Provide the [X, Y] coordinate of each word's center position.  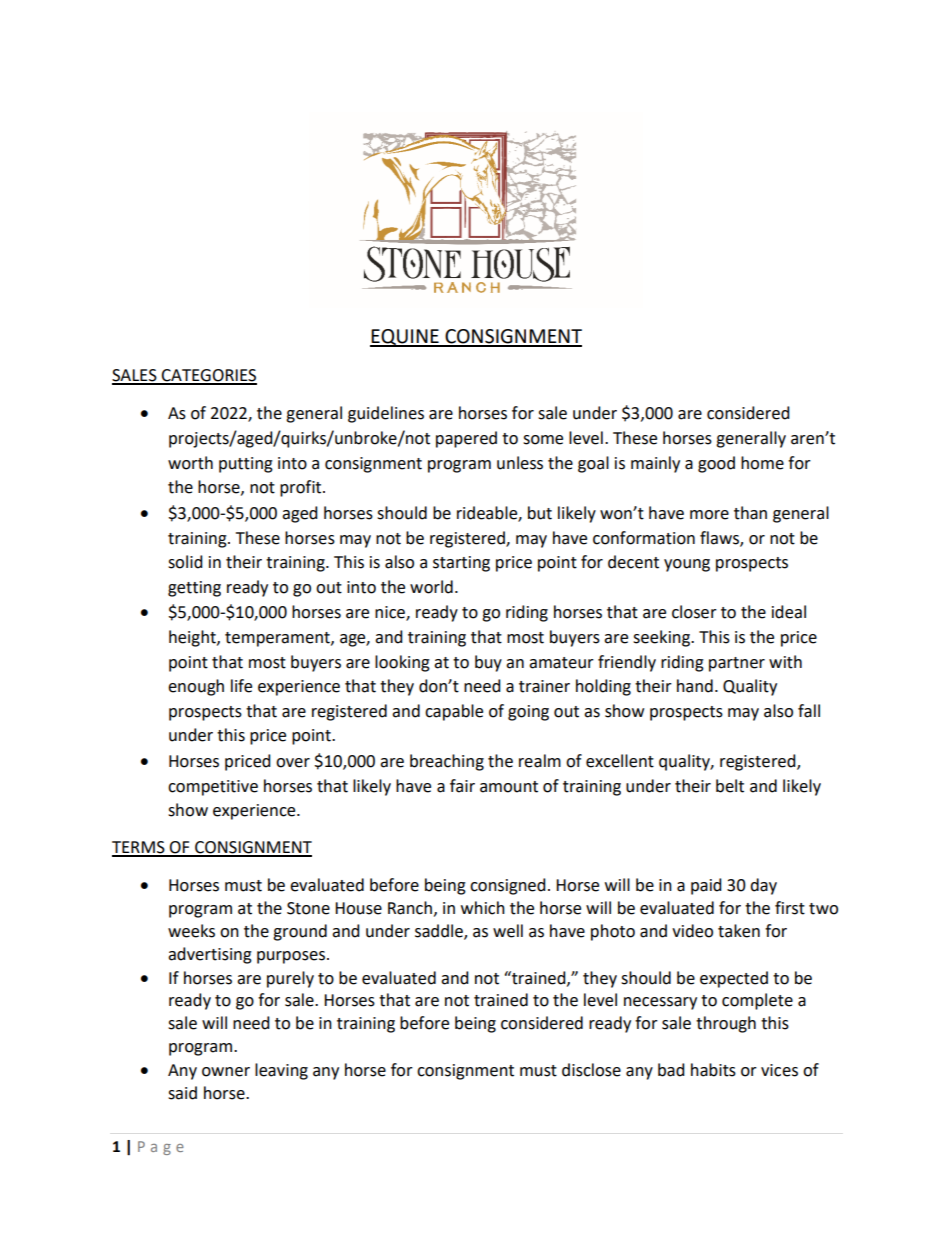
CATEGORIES [208, 376]
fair [462, 786]
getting [194, 589]
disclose [591, 1070]
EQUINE [405, 338]
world [431, 587]
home [762, 463]
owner [226, 1072]
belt [730, 786]
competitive [213, 788]
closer [694, 612]
